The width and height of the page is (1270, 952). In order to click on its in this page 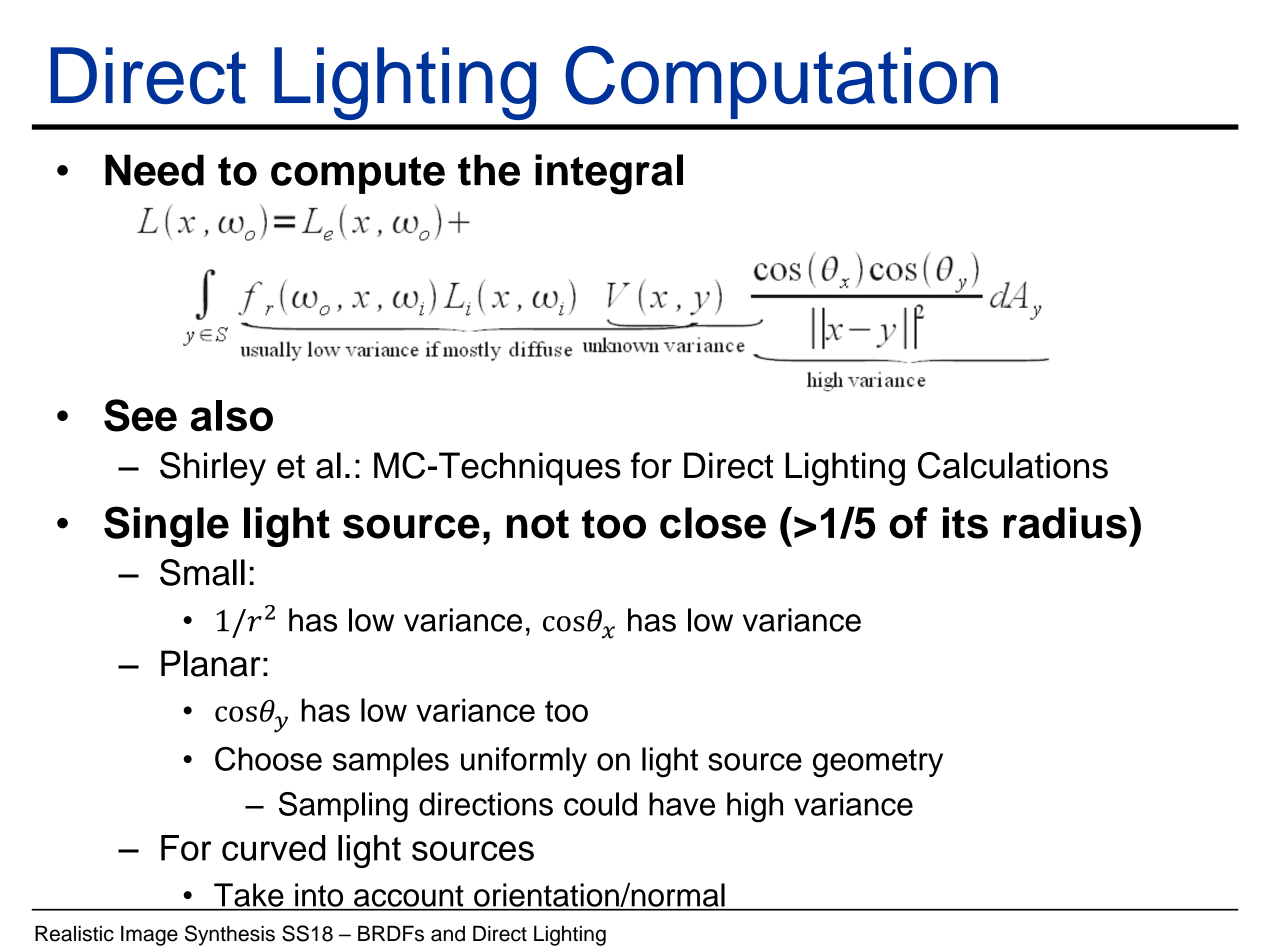, I will do `click(965, 523)`.
